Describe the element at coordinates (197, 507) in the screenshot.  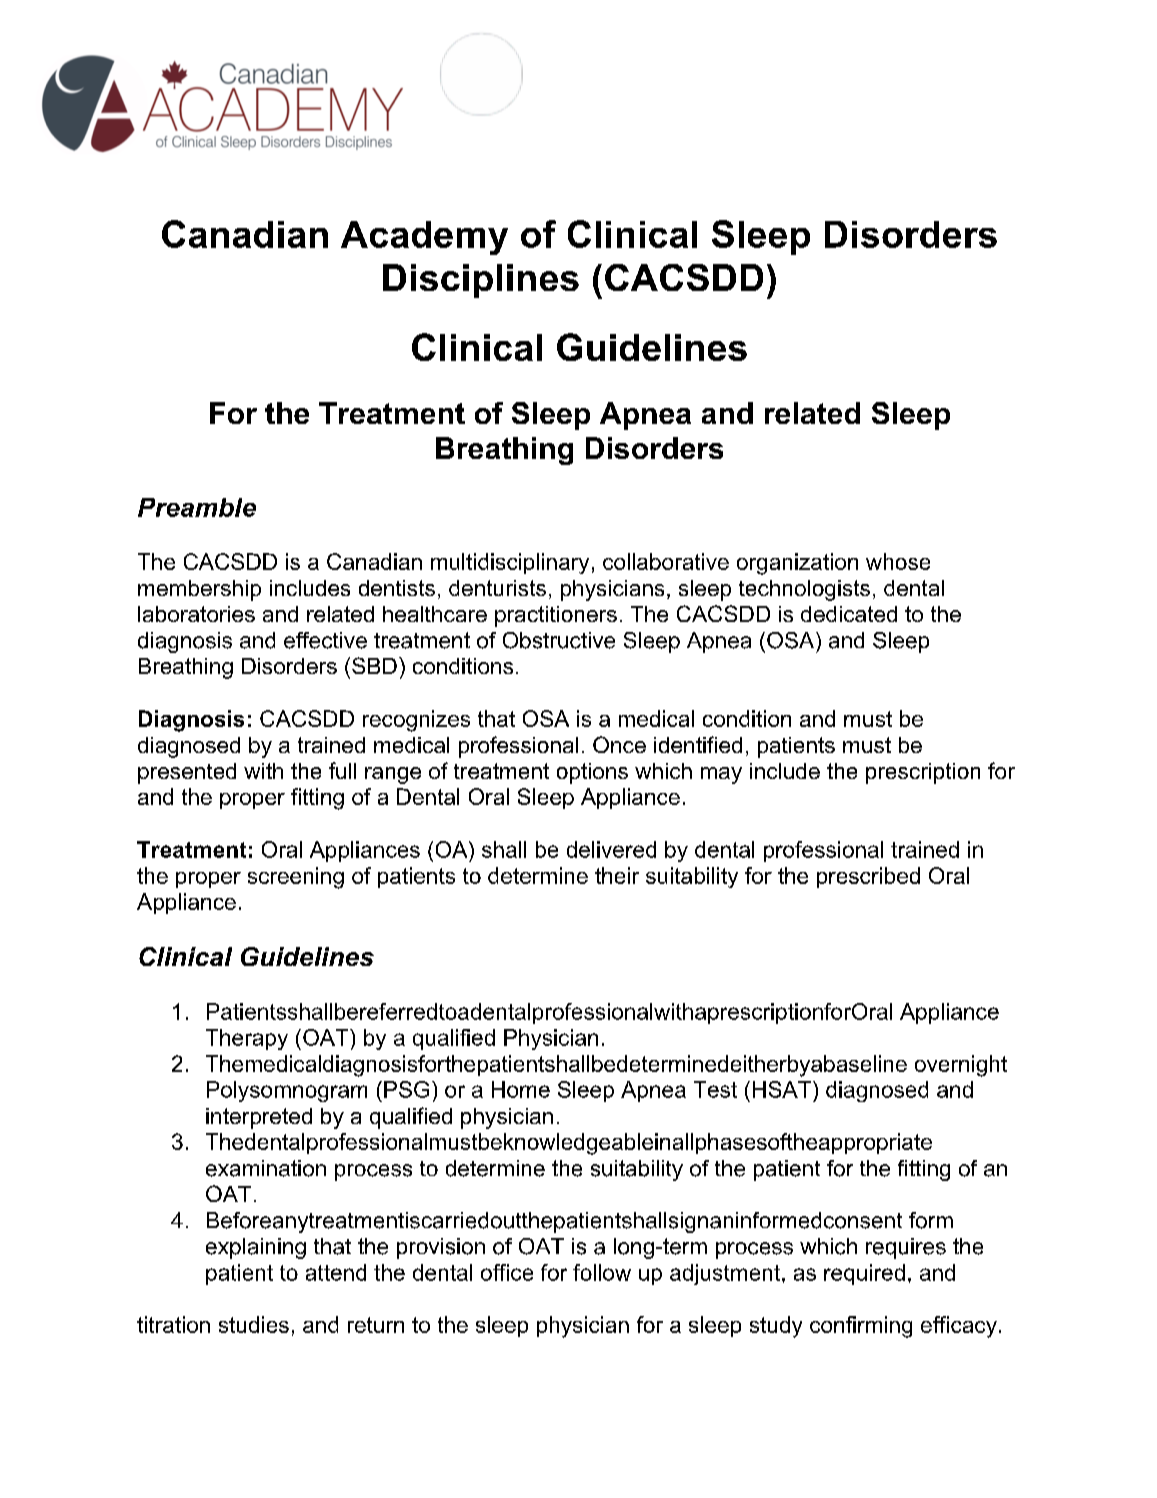
I see `Preamble` at that location.
